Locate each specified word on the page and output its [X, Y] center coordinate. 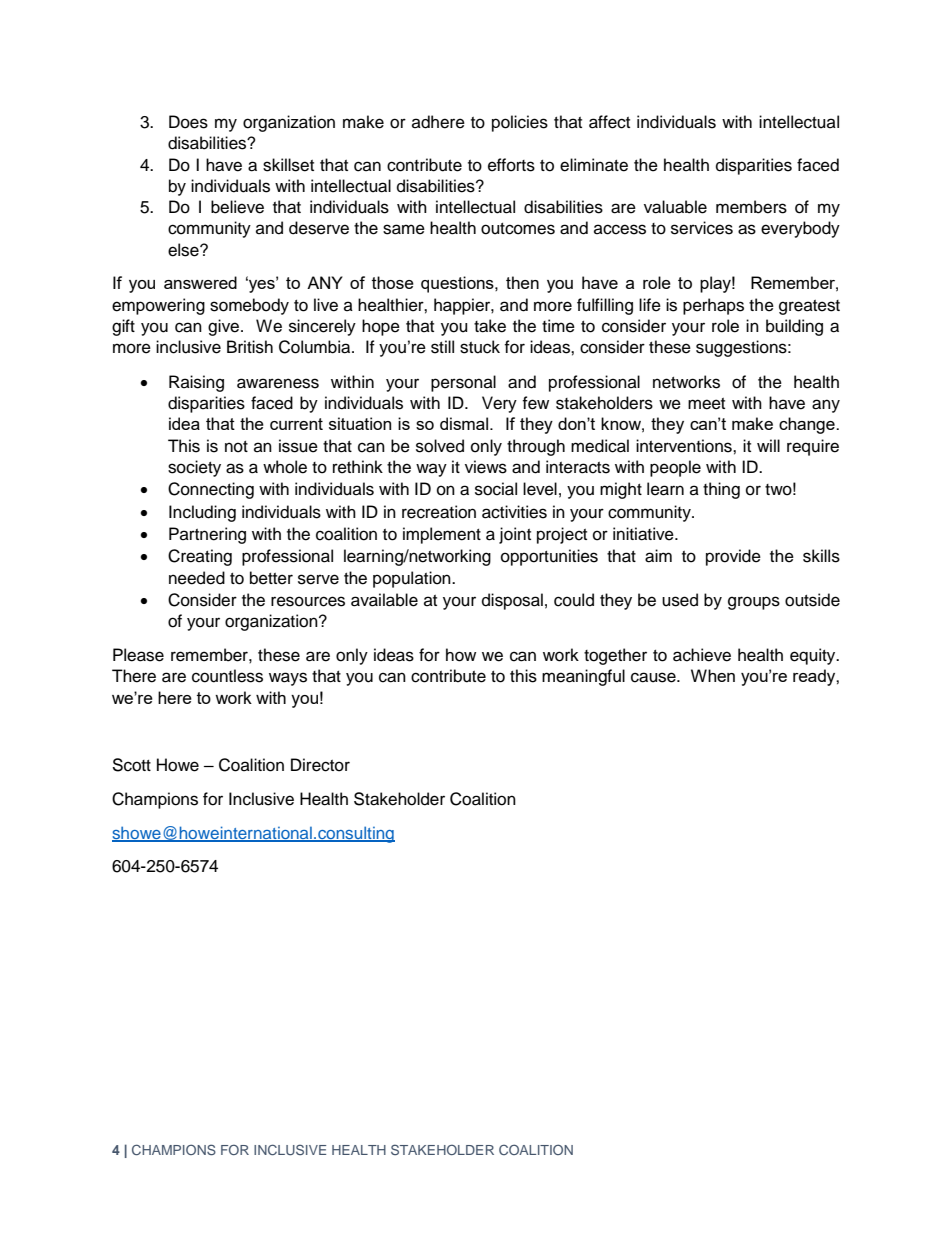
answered [200, 282]
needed [197, 578]
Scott [131, 765]
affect [609, 122]
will [768, 445]
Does [188, 122]
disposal [512, 601]
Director [320, 765]
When [713, 675]
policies [520, 123]
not [236, 447]
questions [458, 284]
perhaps [713, 306]
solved [440, 446]
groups [754, 603]
